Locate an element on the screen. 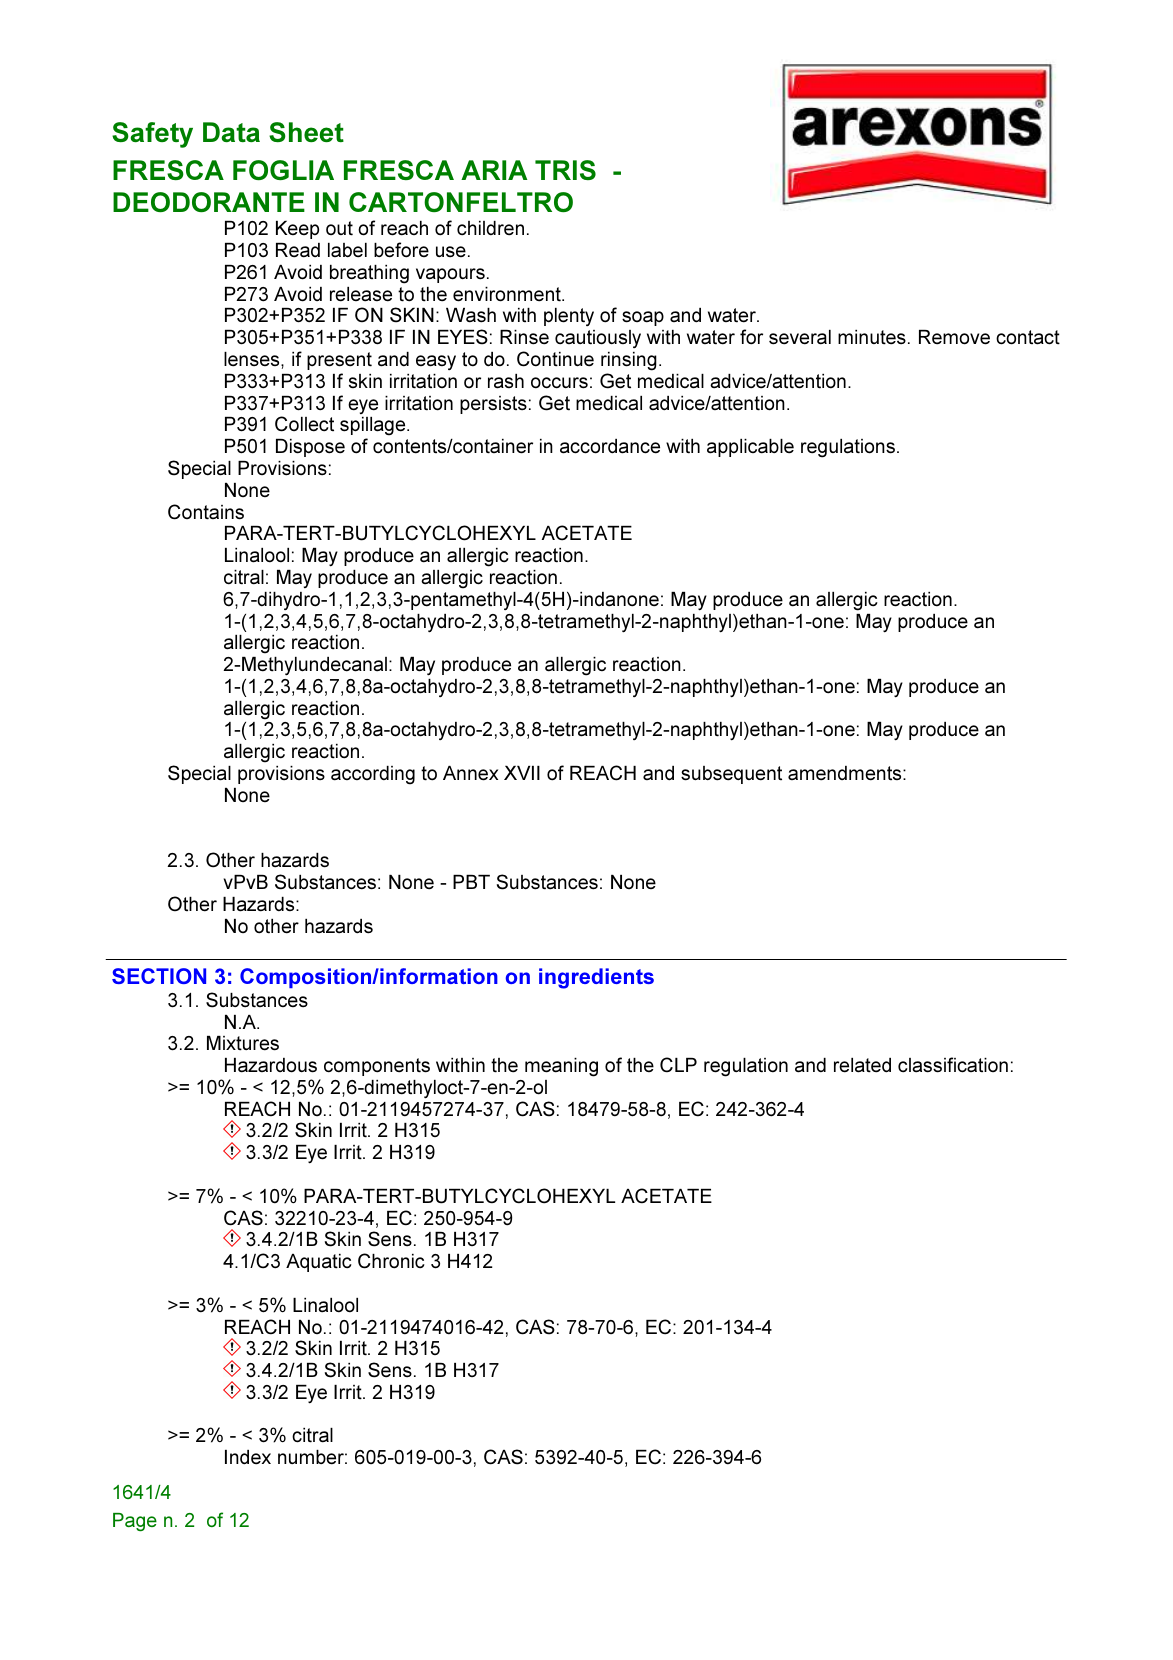 The height and width of the screenshot is (1660, 1173). SECTION is located at coordinates (159, 976).
